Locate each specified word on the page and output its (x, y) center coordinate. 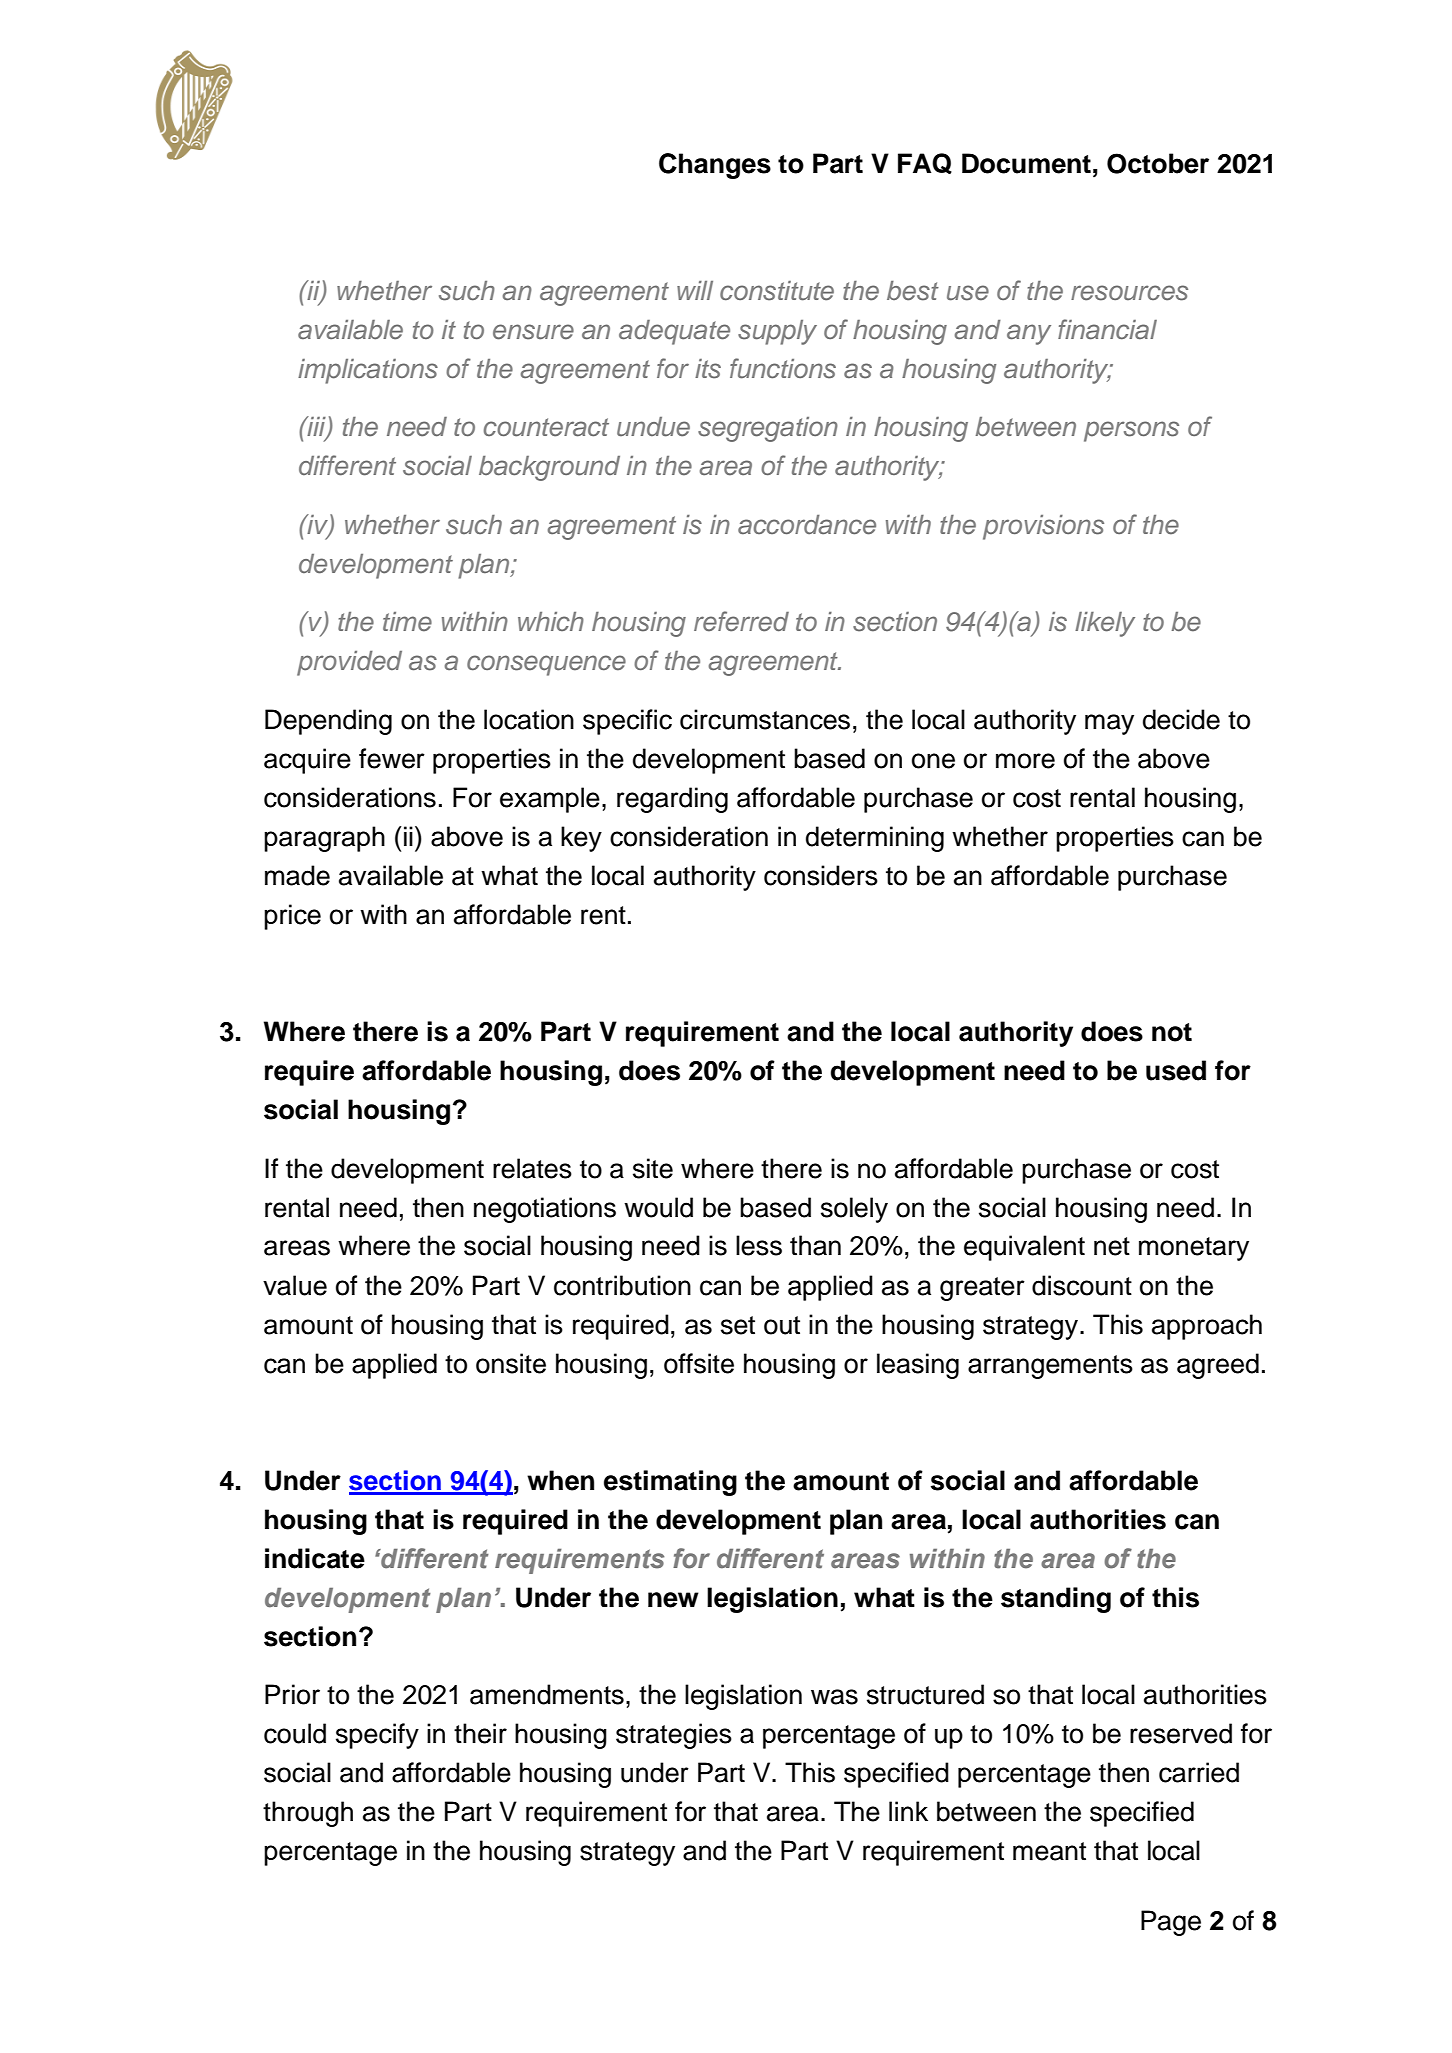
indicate (315, 1558)
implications (368, 371)
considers (821, 875)
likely (1105, 624)
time (407, 622)
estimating (670, 1483)
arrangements (1050, 1367)
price (292, 917)
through (308, 1814)
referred (741, 621)
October (1158, 163)
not (1172, 1032)
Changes (715, 166)
